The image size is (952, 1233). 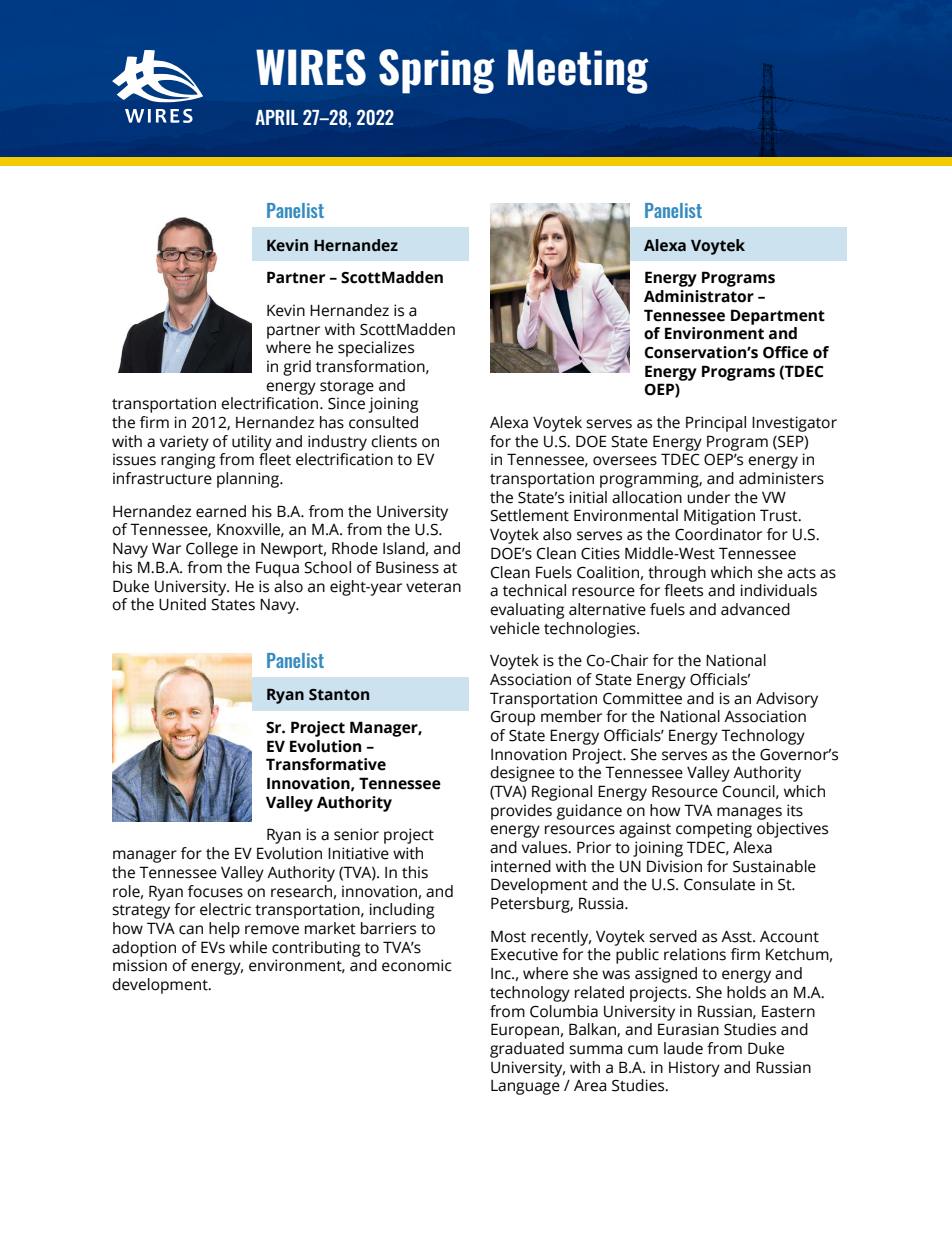 I want to click on provides, so click(x=521, y=812).
